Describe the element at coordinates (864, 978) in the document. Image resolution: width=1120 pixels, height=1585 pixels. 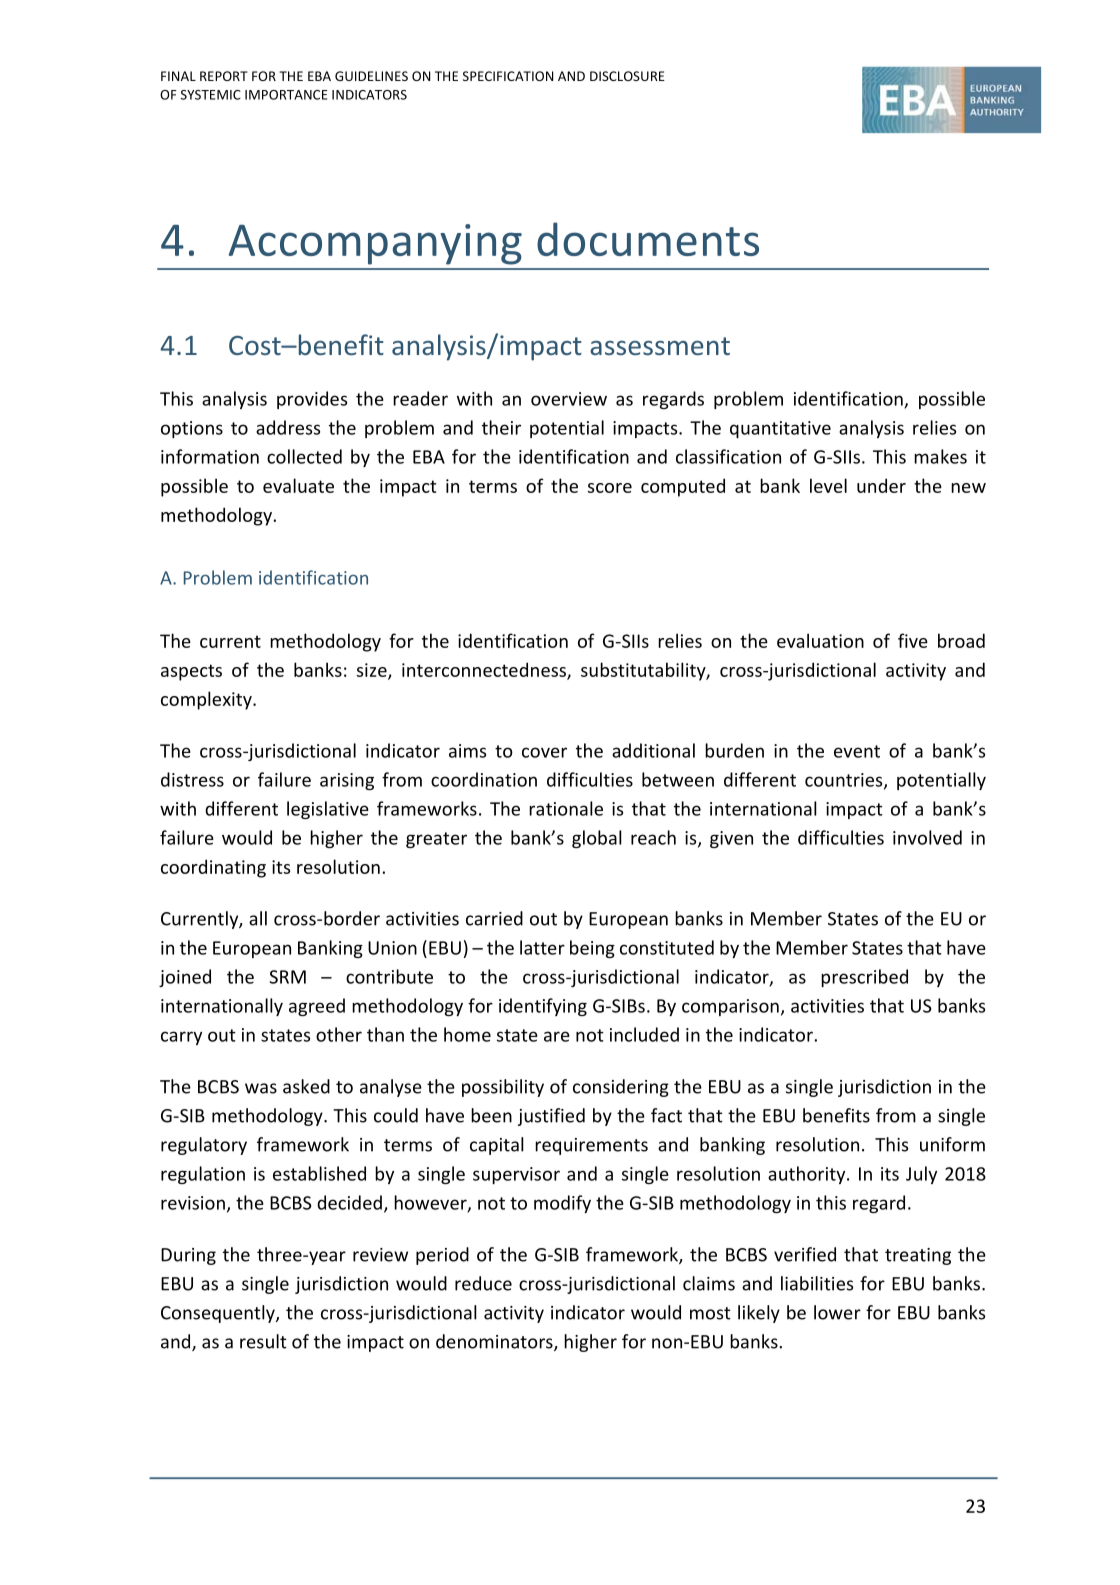
I see `prescribed` at that location.
